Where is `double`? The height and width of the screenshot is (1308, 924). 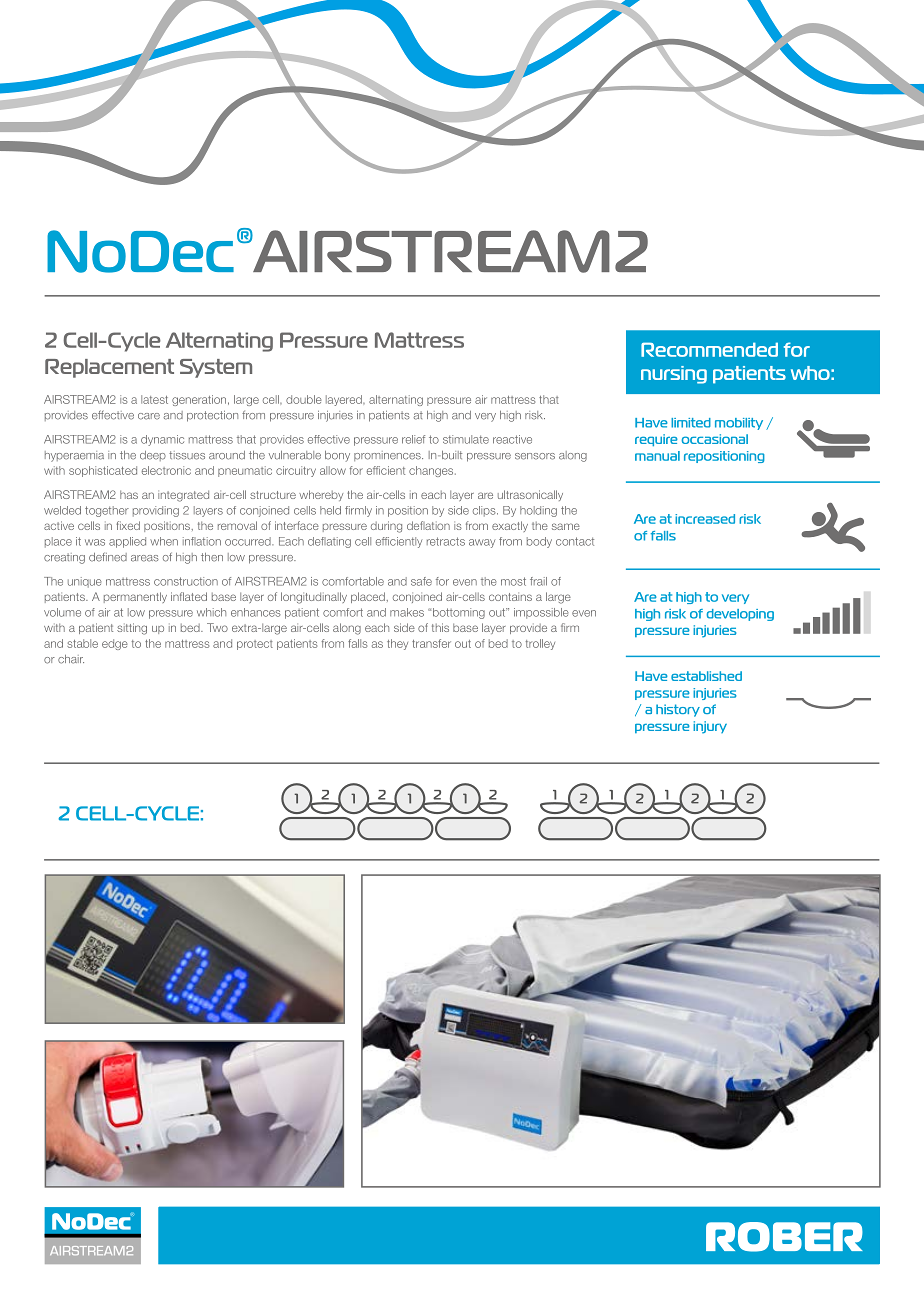 double is located at coordinates (304, 399).
